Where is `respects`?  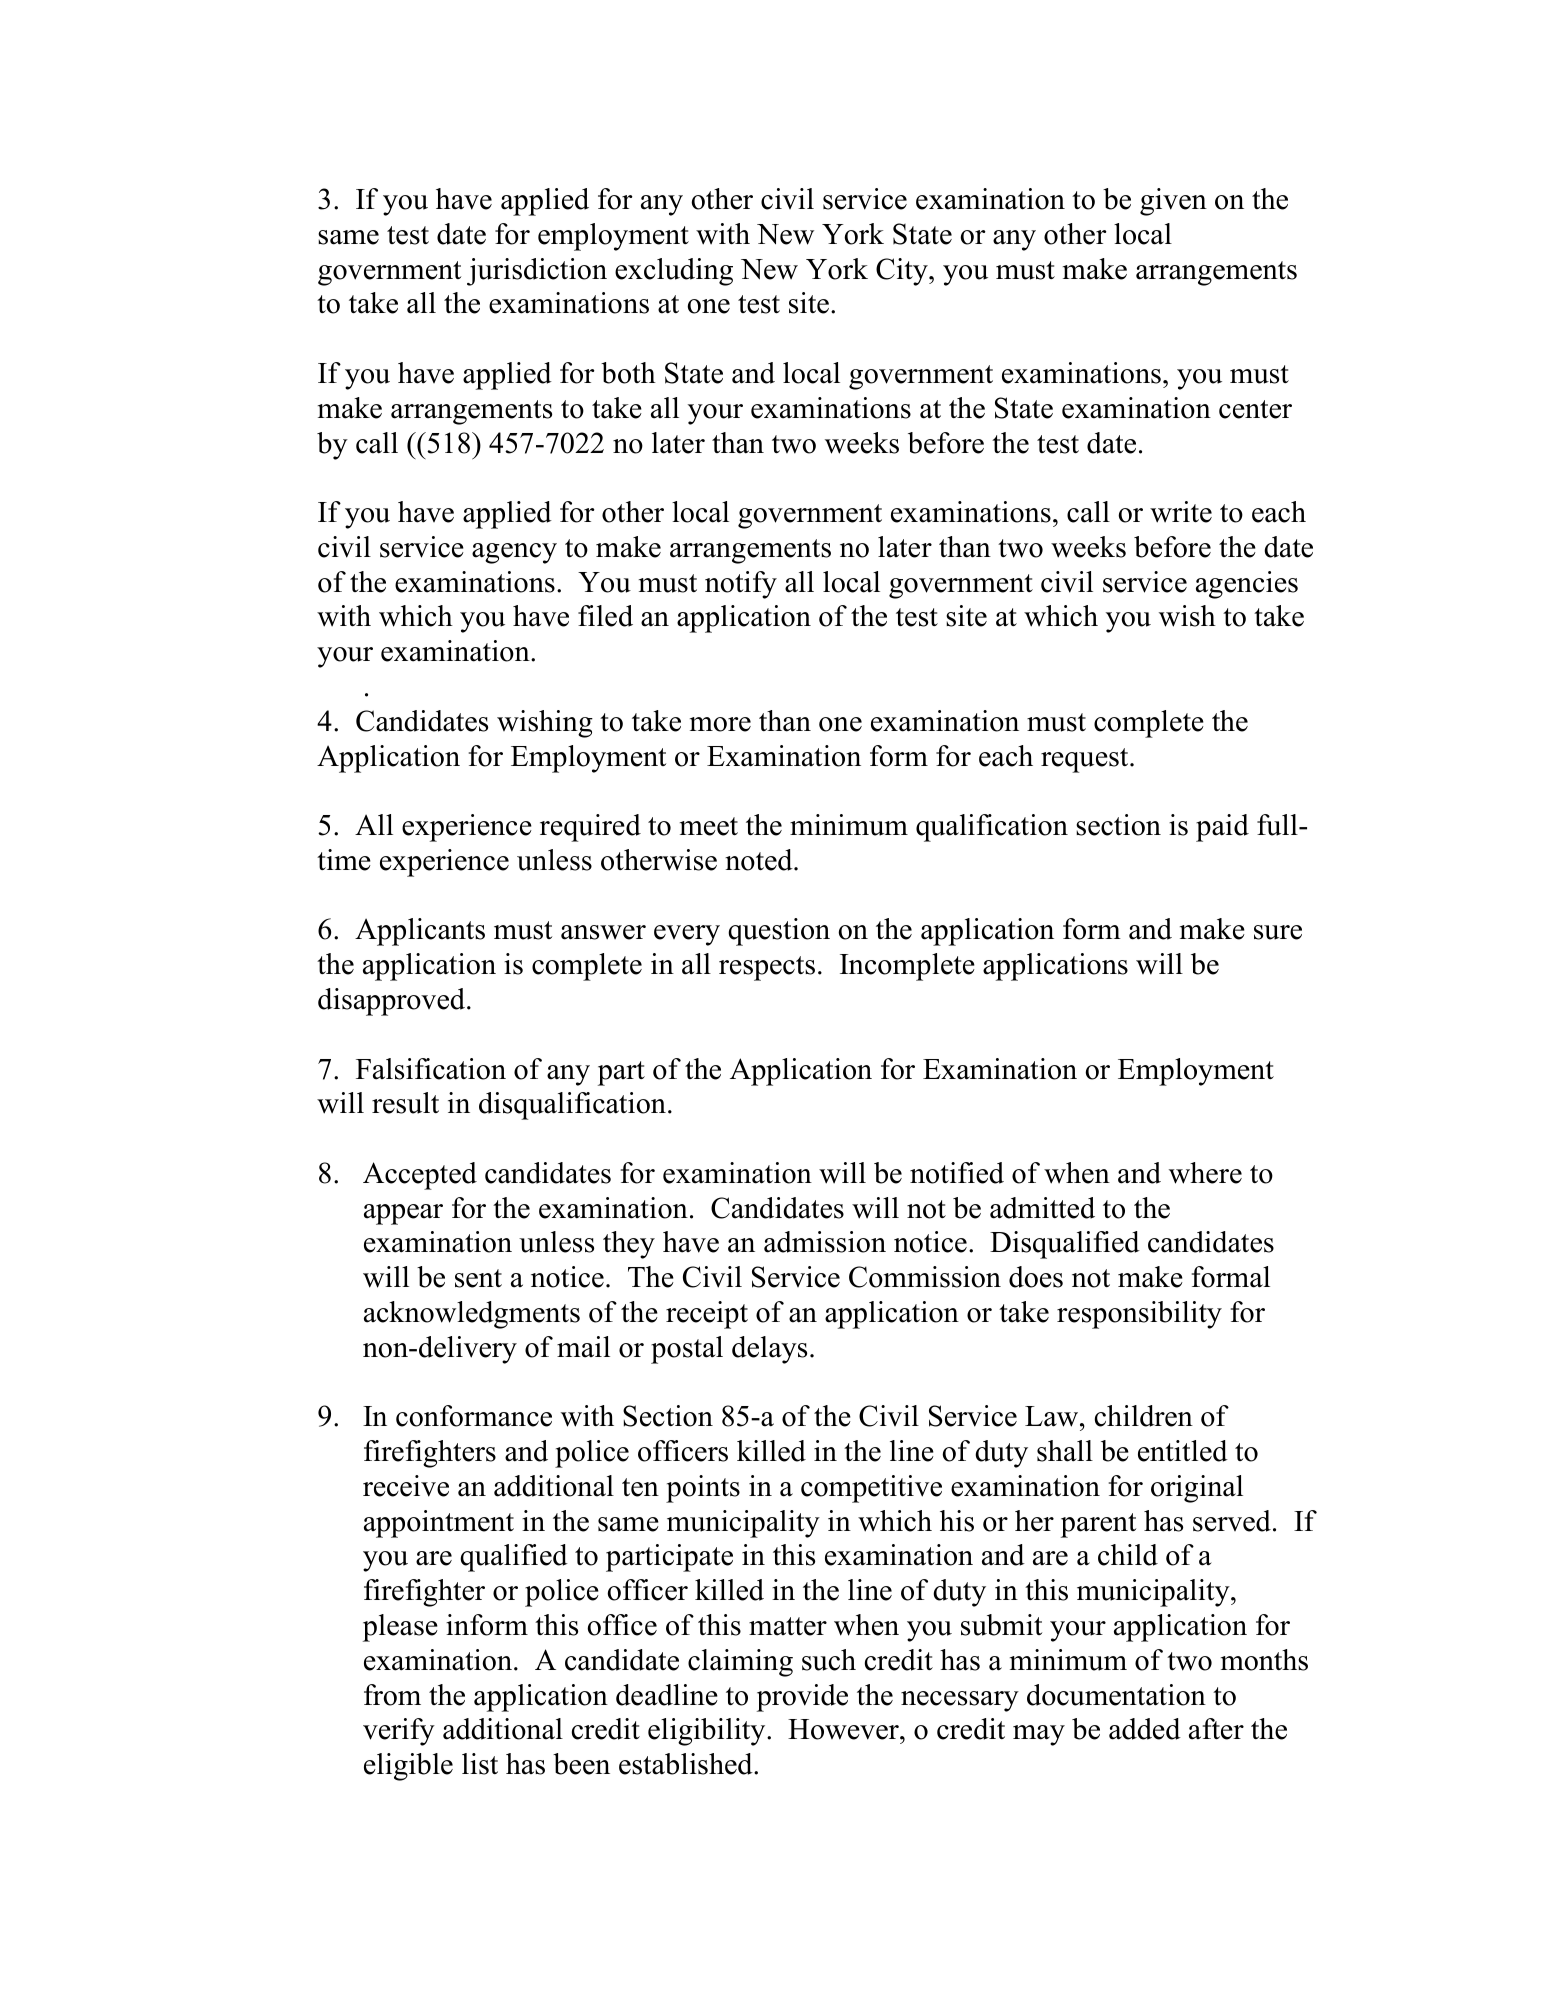
respects is located at coordinates (767, 968).
